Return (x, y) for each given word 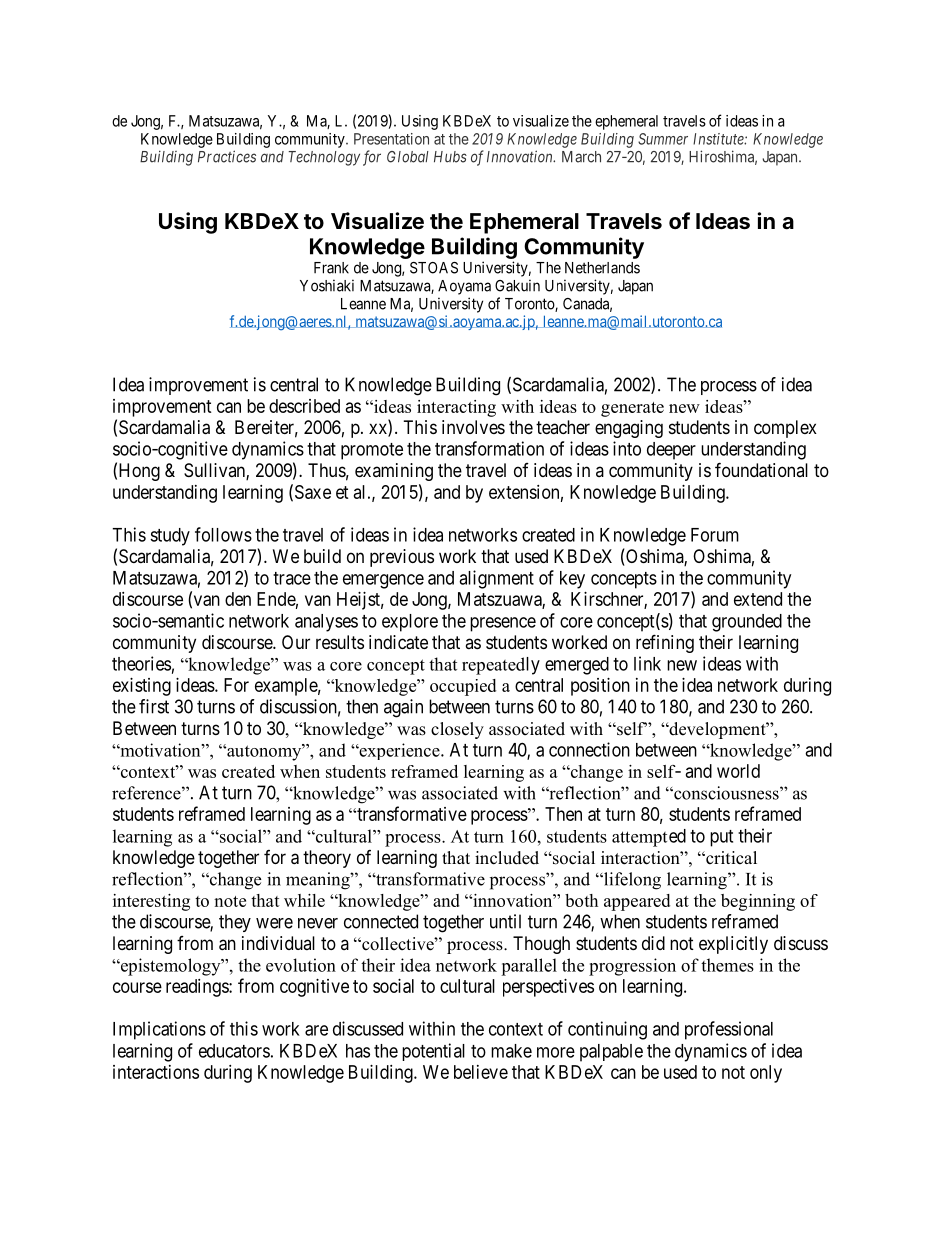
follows (223, 534)
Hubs (450, 157)
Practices (227, 156)
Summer (663, 139)
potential (433, 1052)
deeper (671, 451)
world (738, 771)
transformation (489, 448)
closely (457, 730)
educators (234, 1051)
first (154, 706)
